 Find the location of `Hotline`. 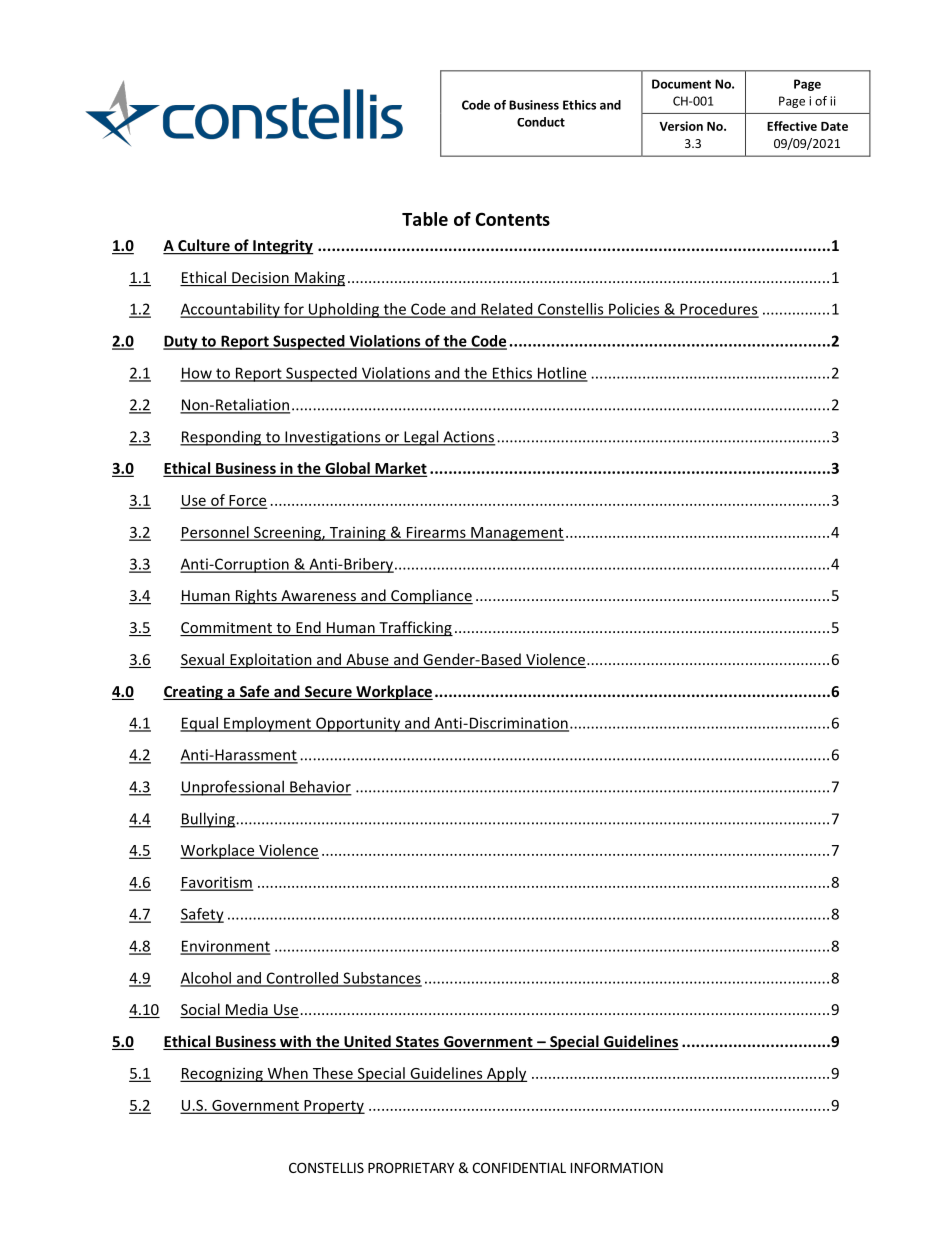

Hotline is located at coordinates (562, 374).
